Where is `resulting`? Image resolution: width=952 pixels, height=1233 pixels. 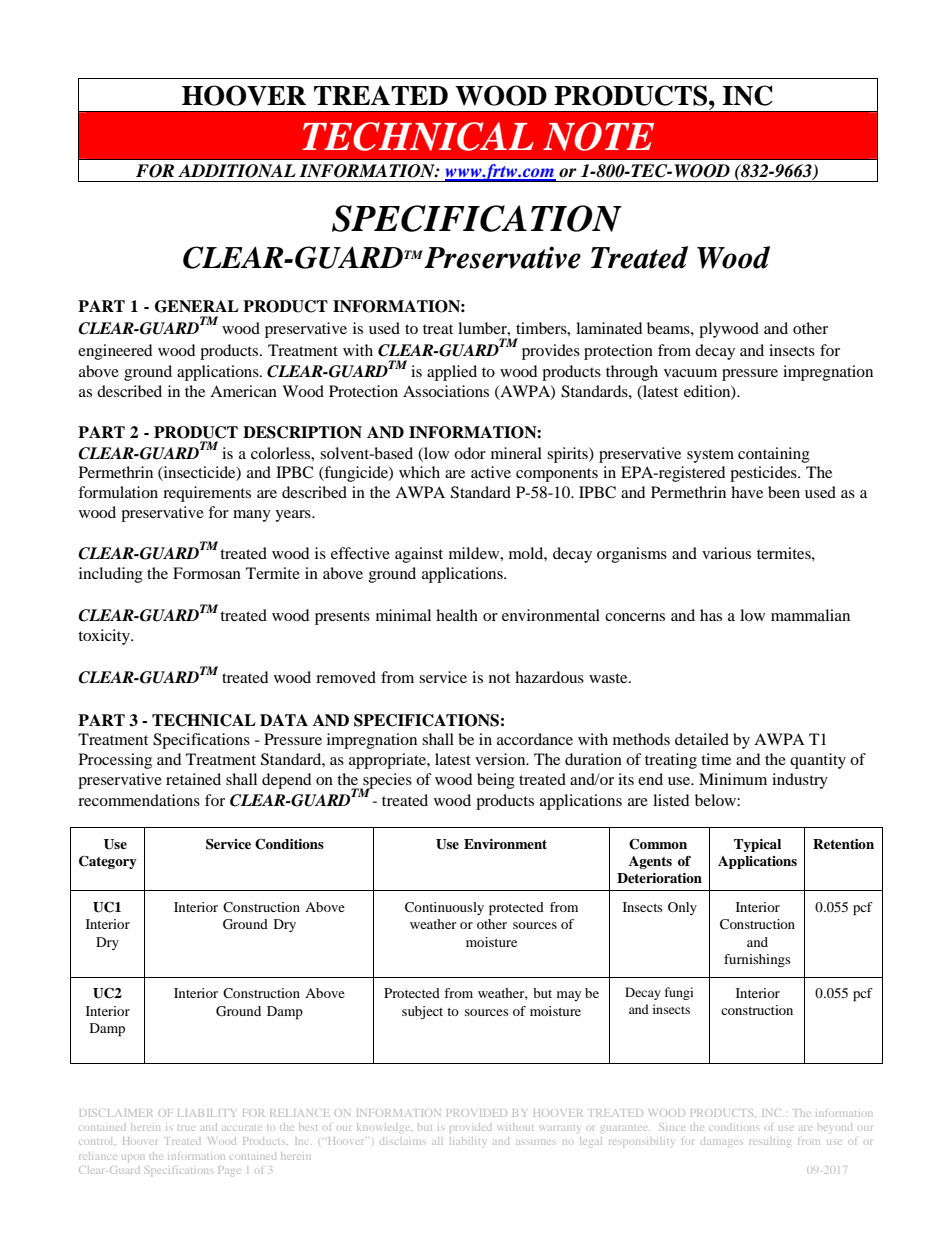 resulting is located at coordinates (770, 1142).
